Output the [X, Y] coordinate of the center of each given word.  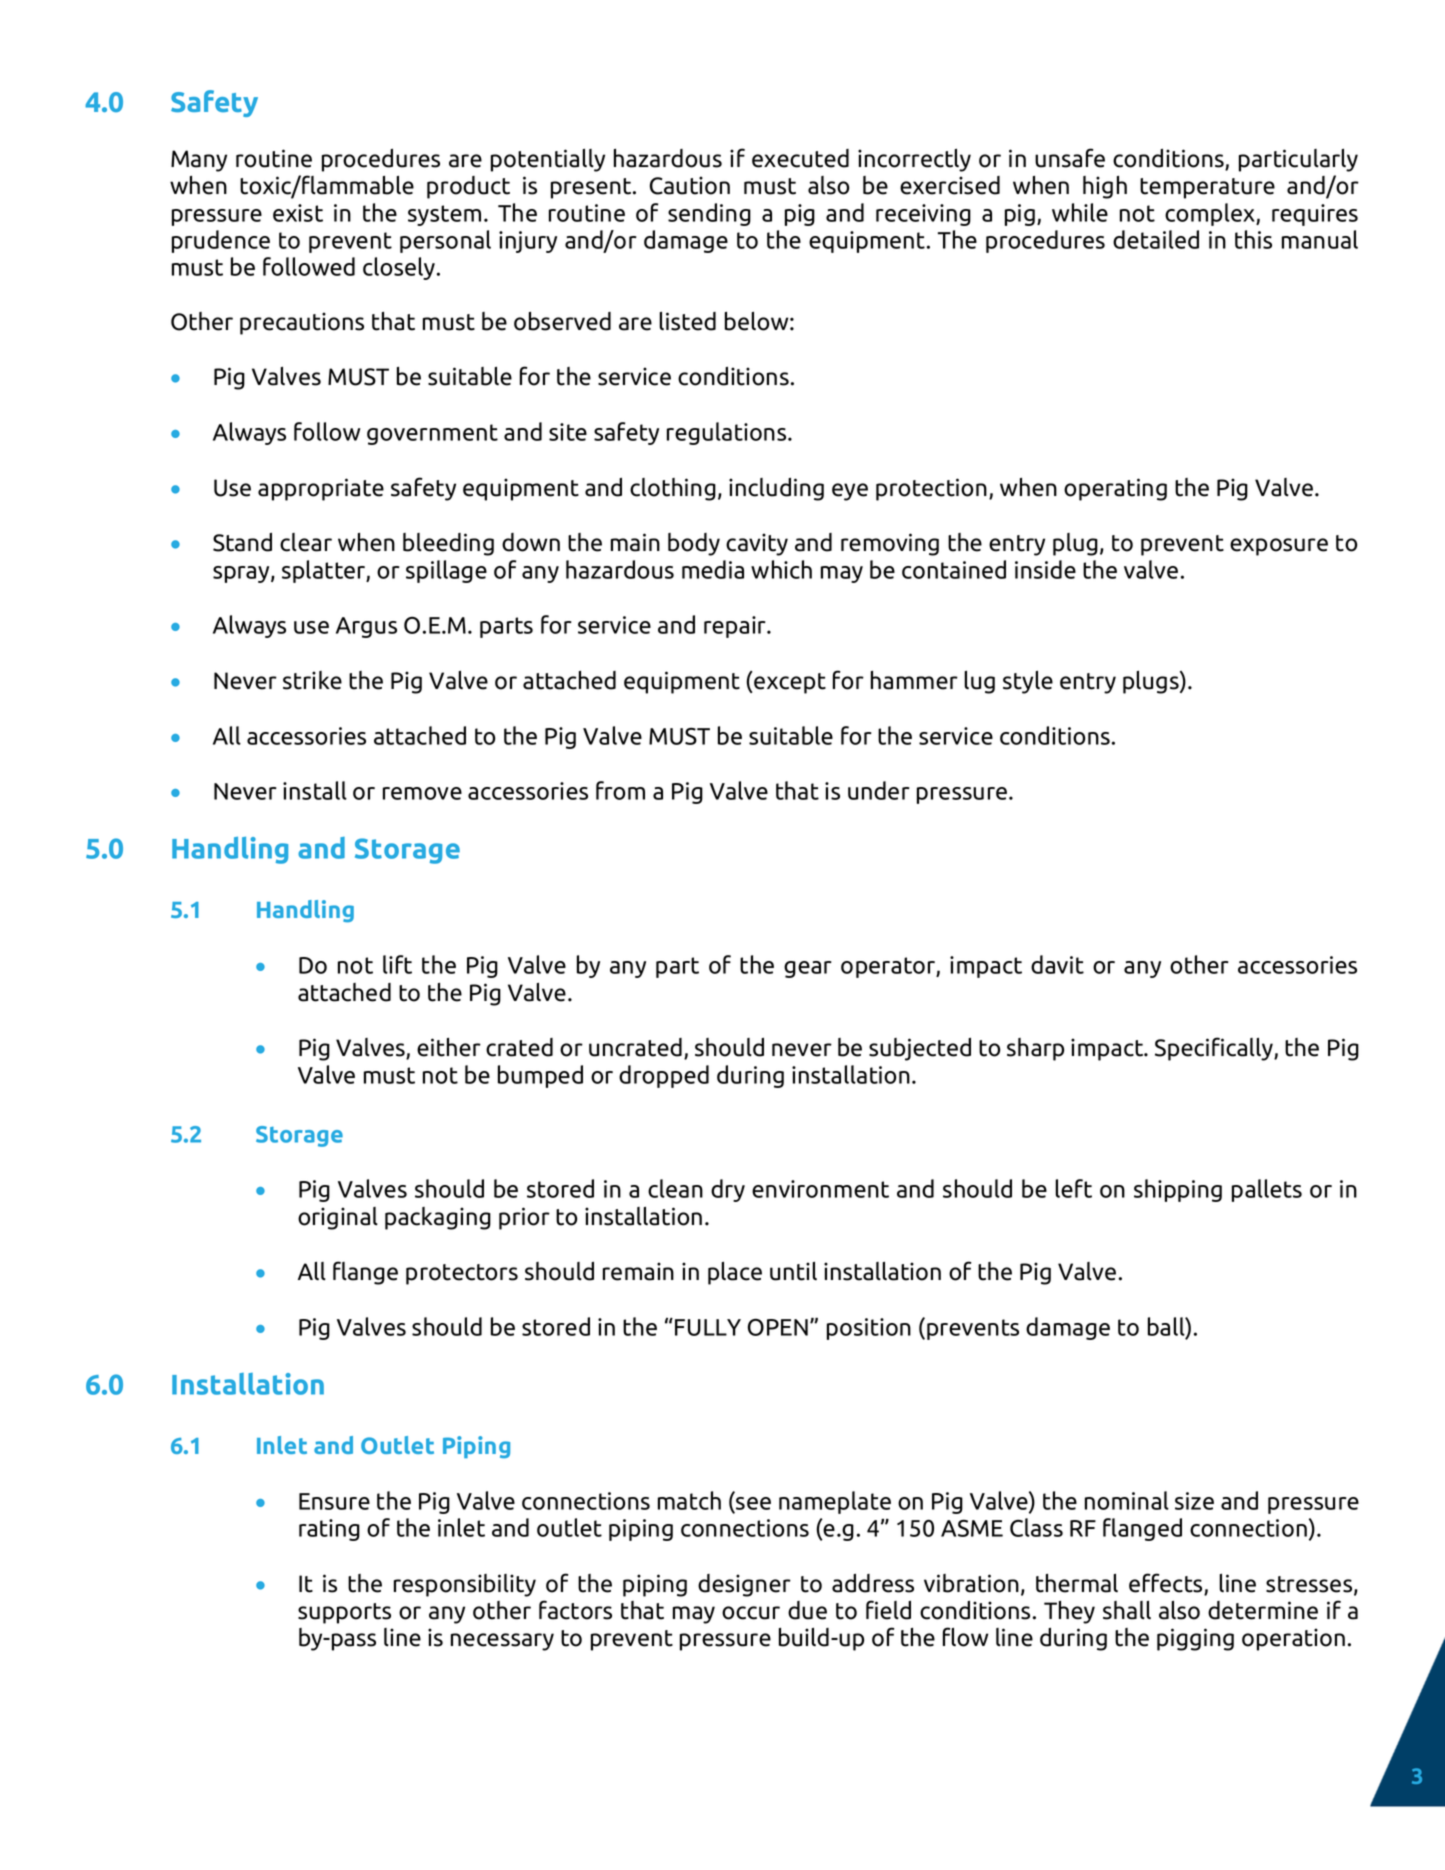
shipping [1178, 1190]
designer [744, 1585]
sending [709, 214]
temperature [1207, 188]
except [790, 683]
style [1028, 682]
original [338, 1218]
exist [298, 213]
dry [728, 1190]
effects [1167, 1584]
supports [344, 1613]
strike [312, 680]
